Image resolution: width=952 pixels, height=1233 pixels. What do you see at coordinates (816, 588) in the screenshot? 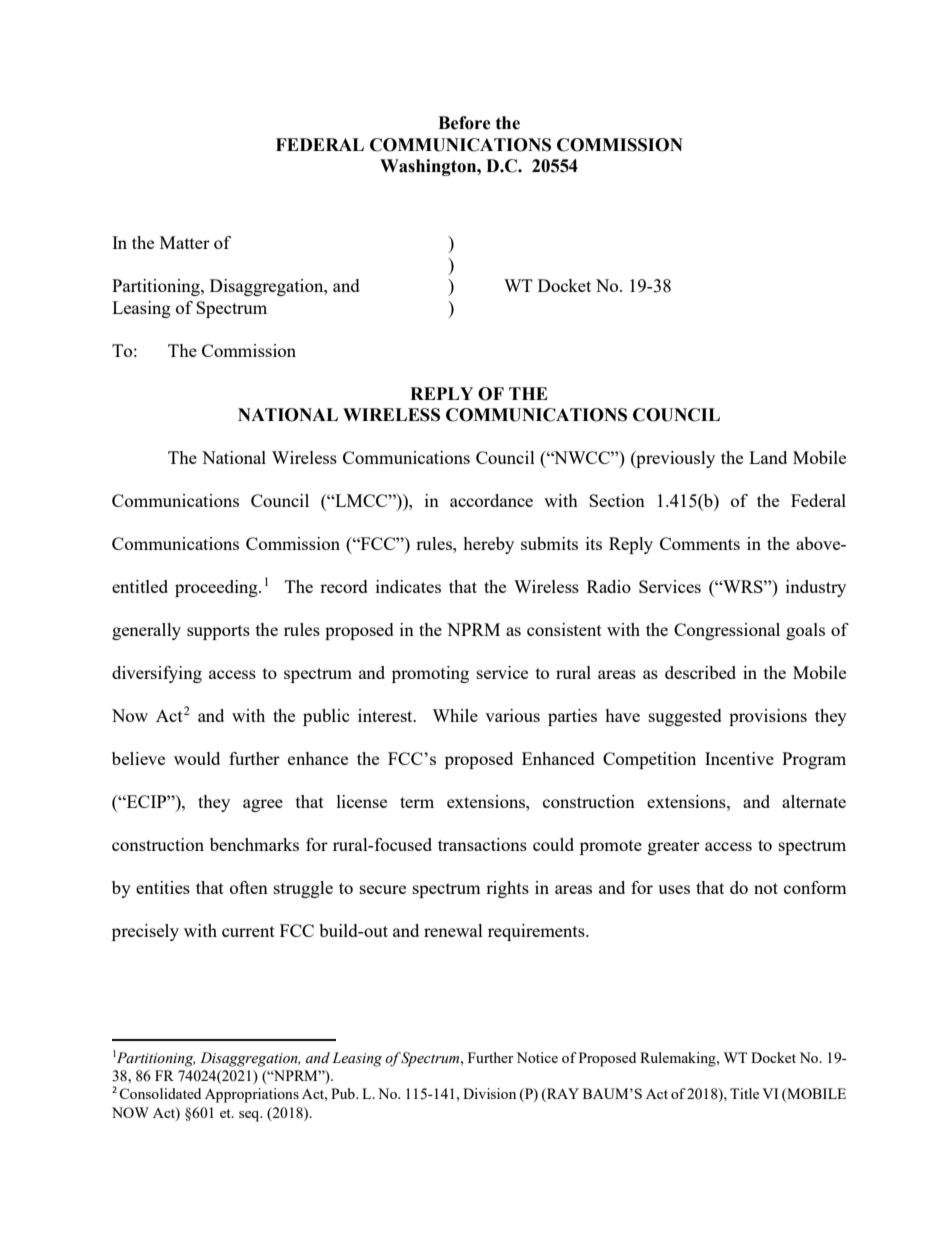
I see `industry` at bounding box center [816, 588].
